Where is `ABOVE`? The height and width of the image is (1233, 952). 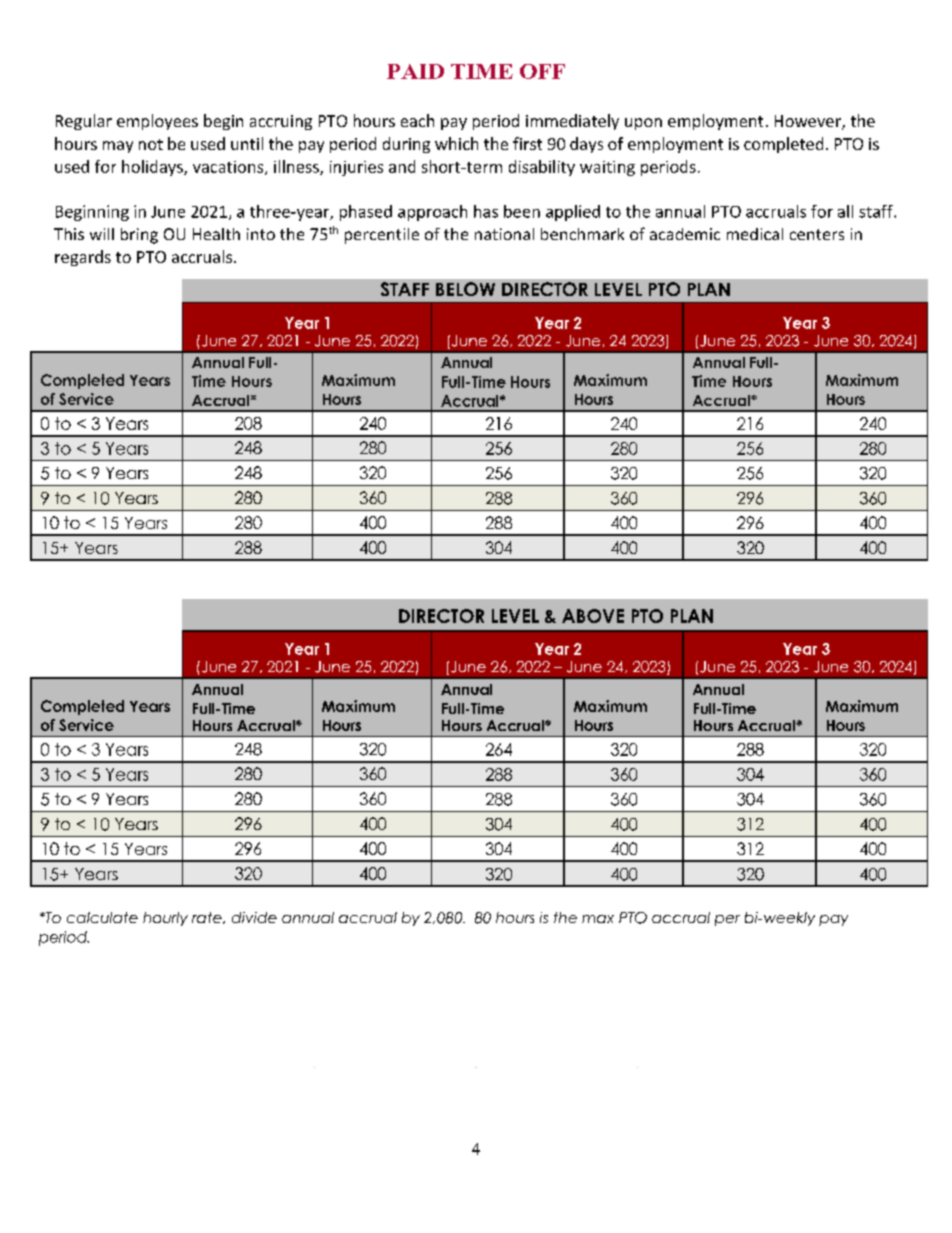
ABOVE is located at coordinates (593, 616).
